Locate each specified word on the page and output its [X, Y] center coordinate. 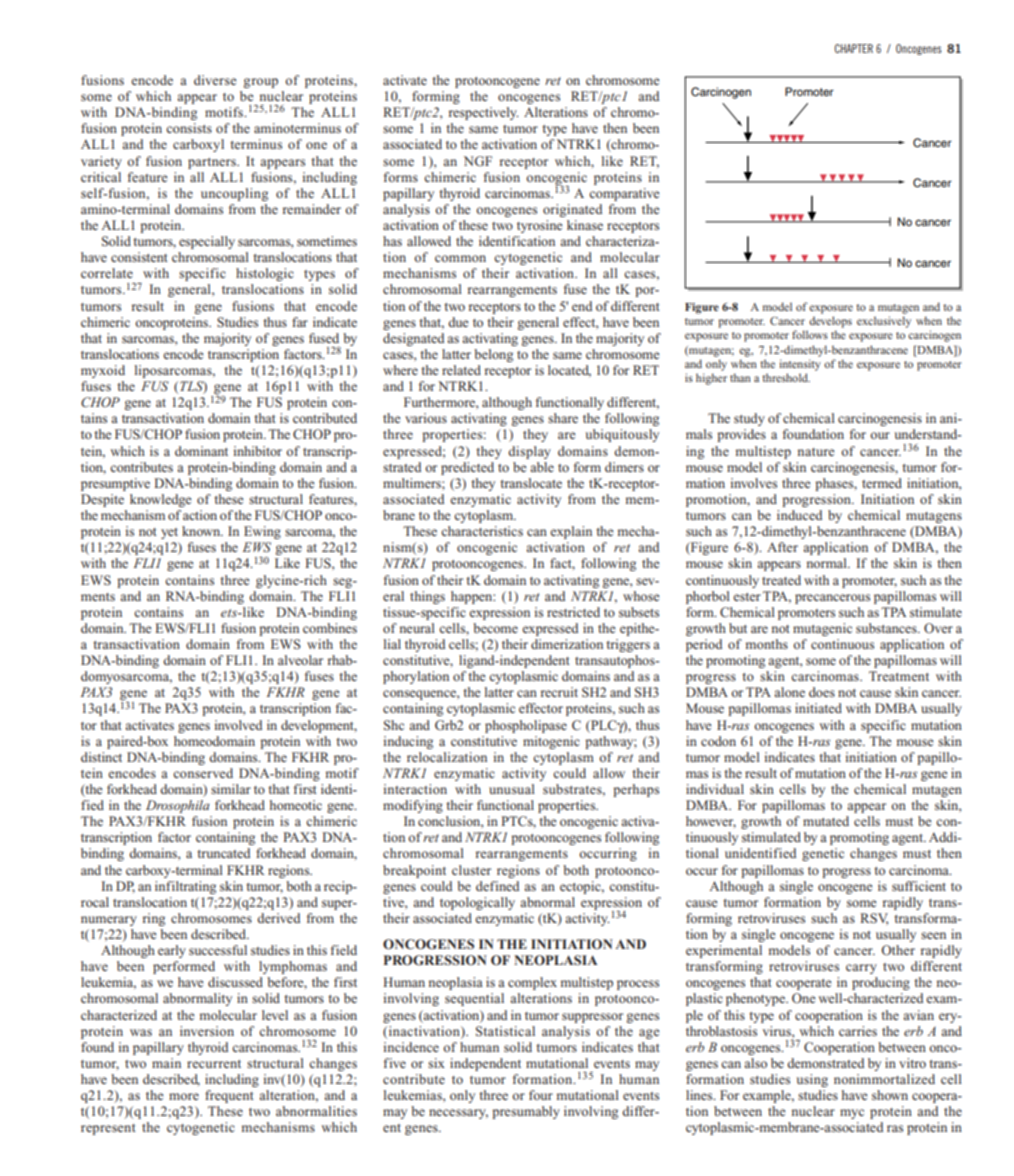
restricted [573, 612]
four [541, 1095]
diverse [215, 80]
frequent [229, 1096]
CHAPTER [854, 48]
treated [781, 580]
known [202, 531]
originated [572, 210]
